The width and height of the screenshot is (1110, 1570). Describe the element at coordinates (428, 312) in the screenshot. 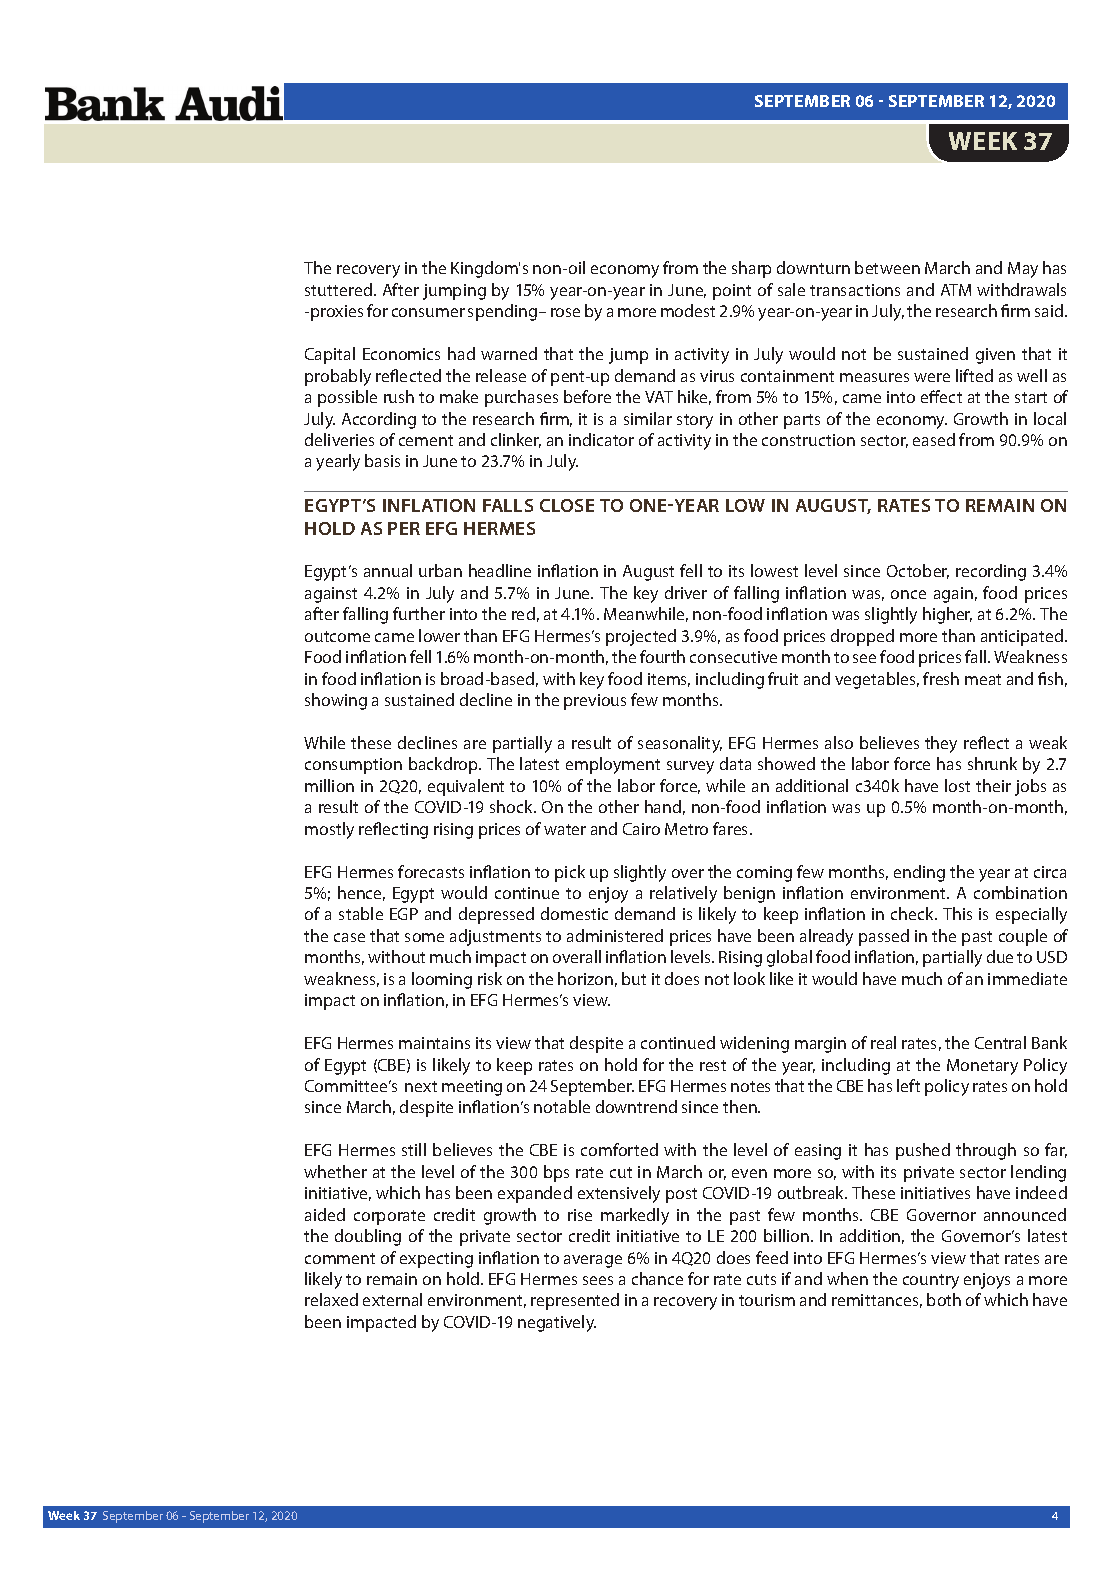

I see `consumer` at that location.
